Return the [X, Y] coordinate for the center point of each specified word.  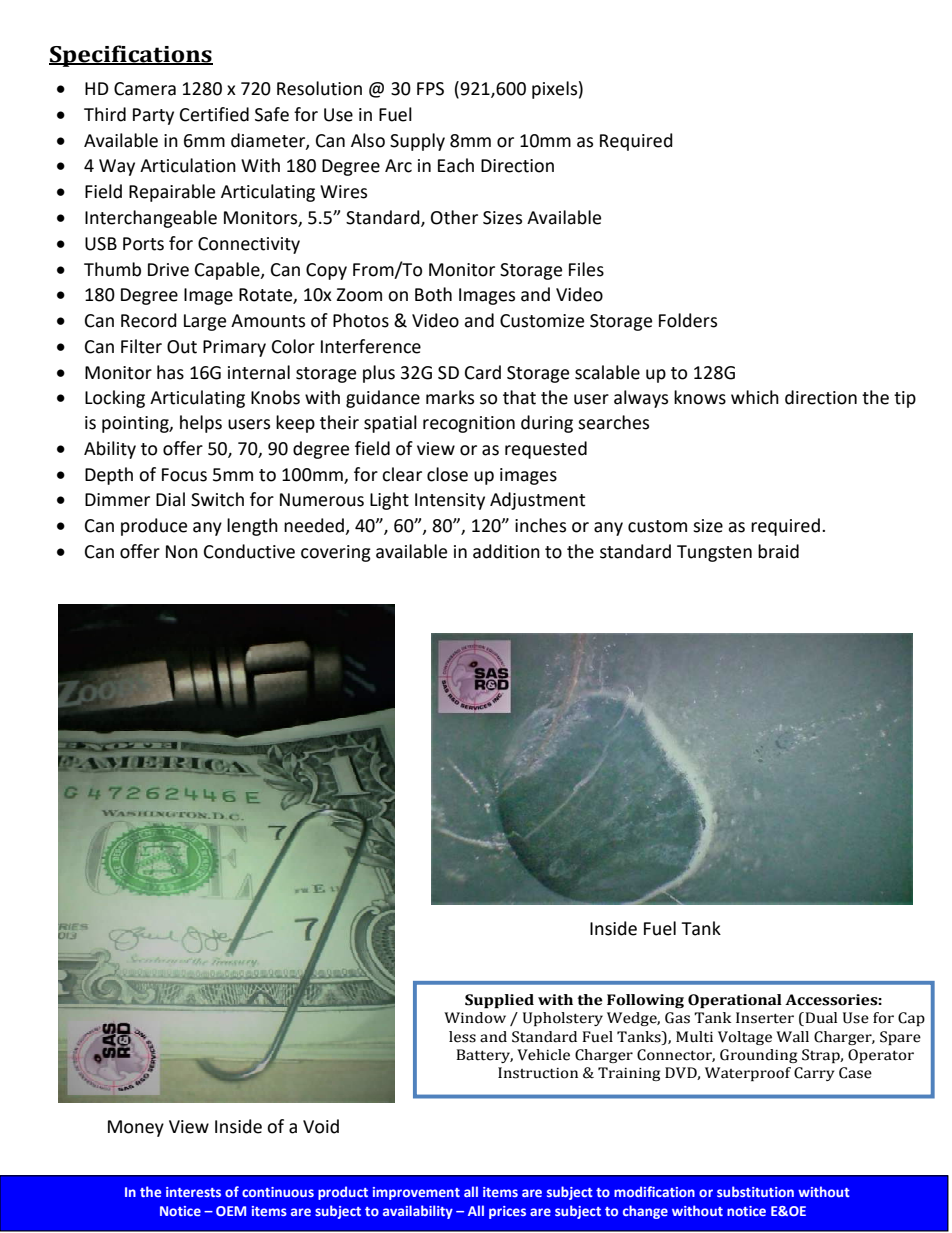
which [755, 397]
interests [193, 1192]
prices [507, 1212]
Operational [735, 1001]
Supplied [499, 1001]
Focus [184, 475]
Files [586, 269]
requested [546, 450]
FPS [430, 89]
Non [182, 552]
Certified [214, 114]
